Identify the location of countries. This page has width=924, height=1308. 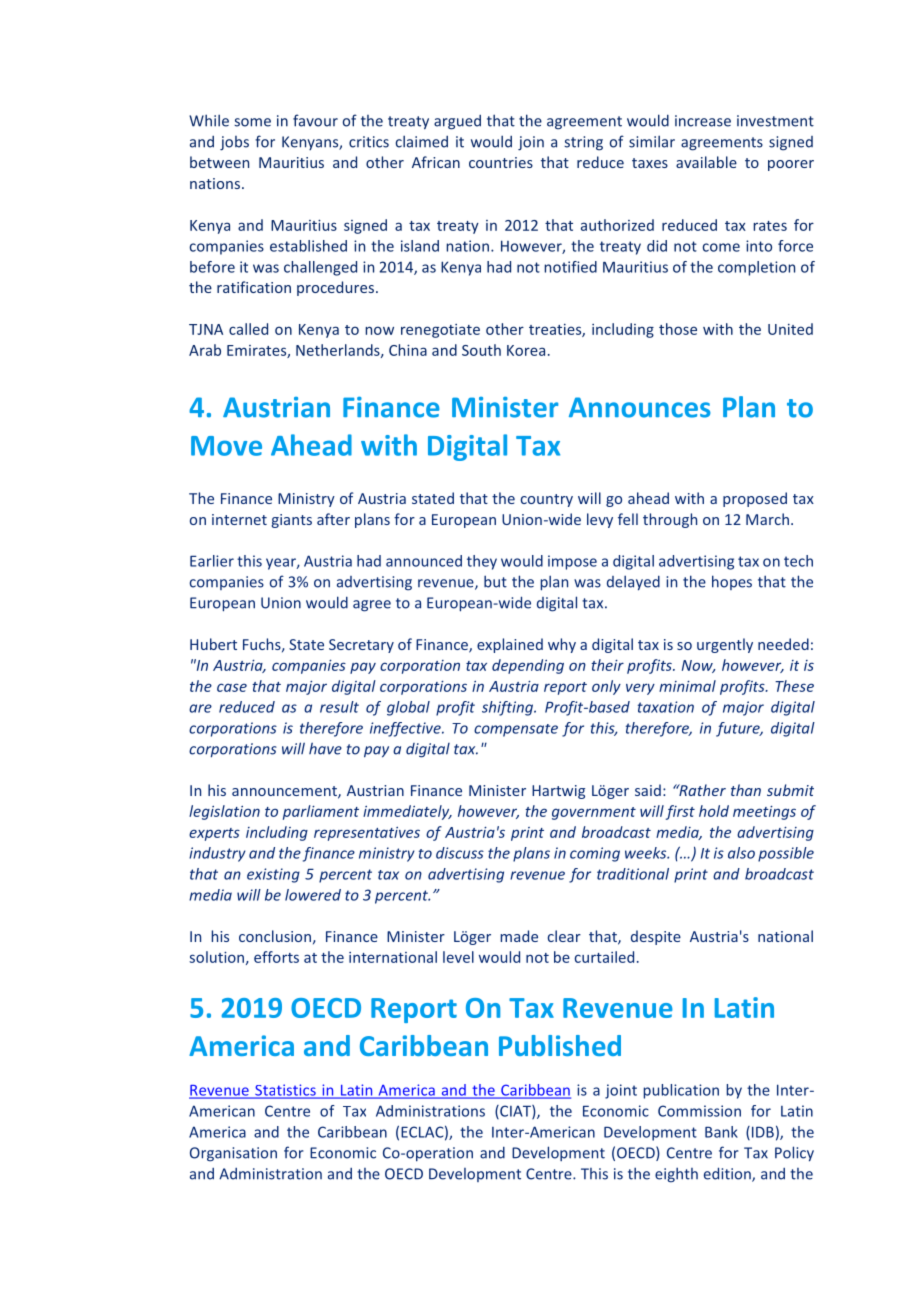
(501, 162).
